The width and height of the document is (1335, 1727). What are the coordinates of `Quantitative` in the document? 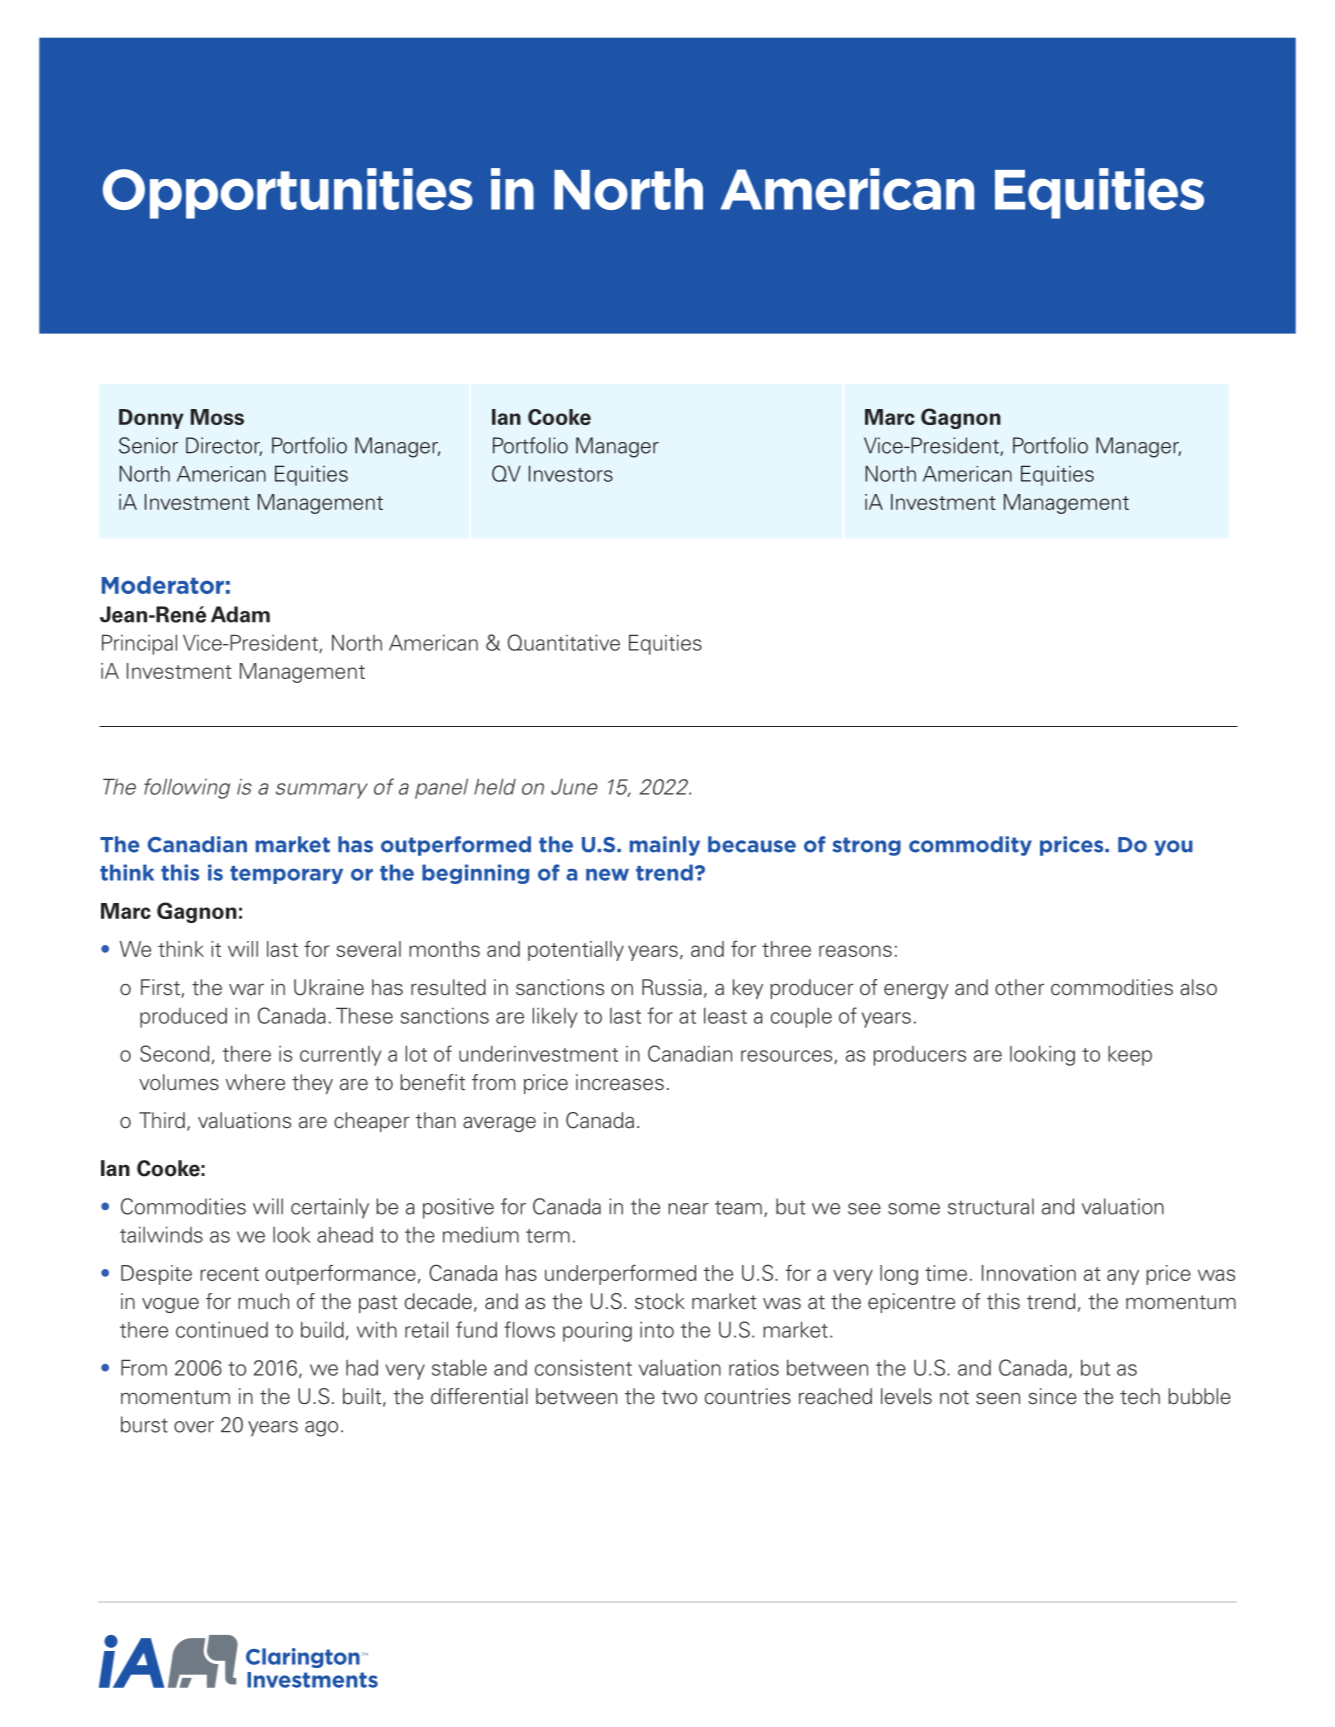 It's located at (563, 642).
